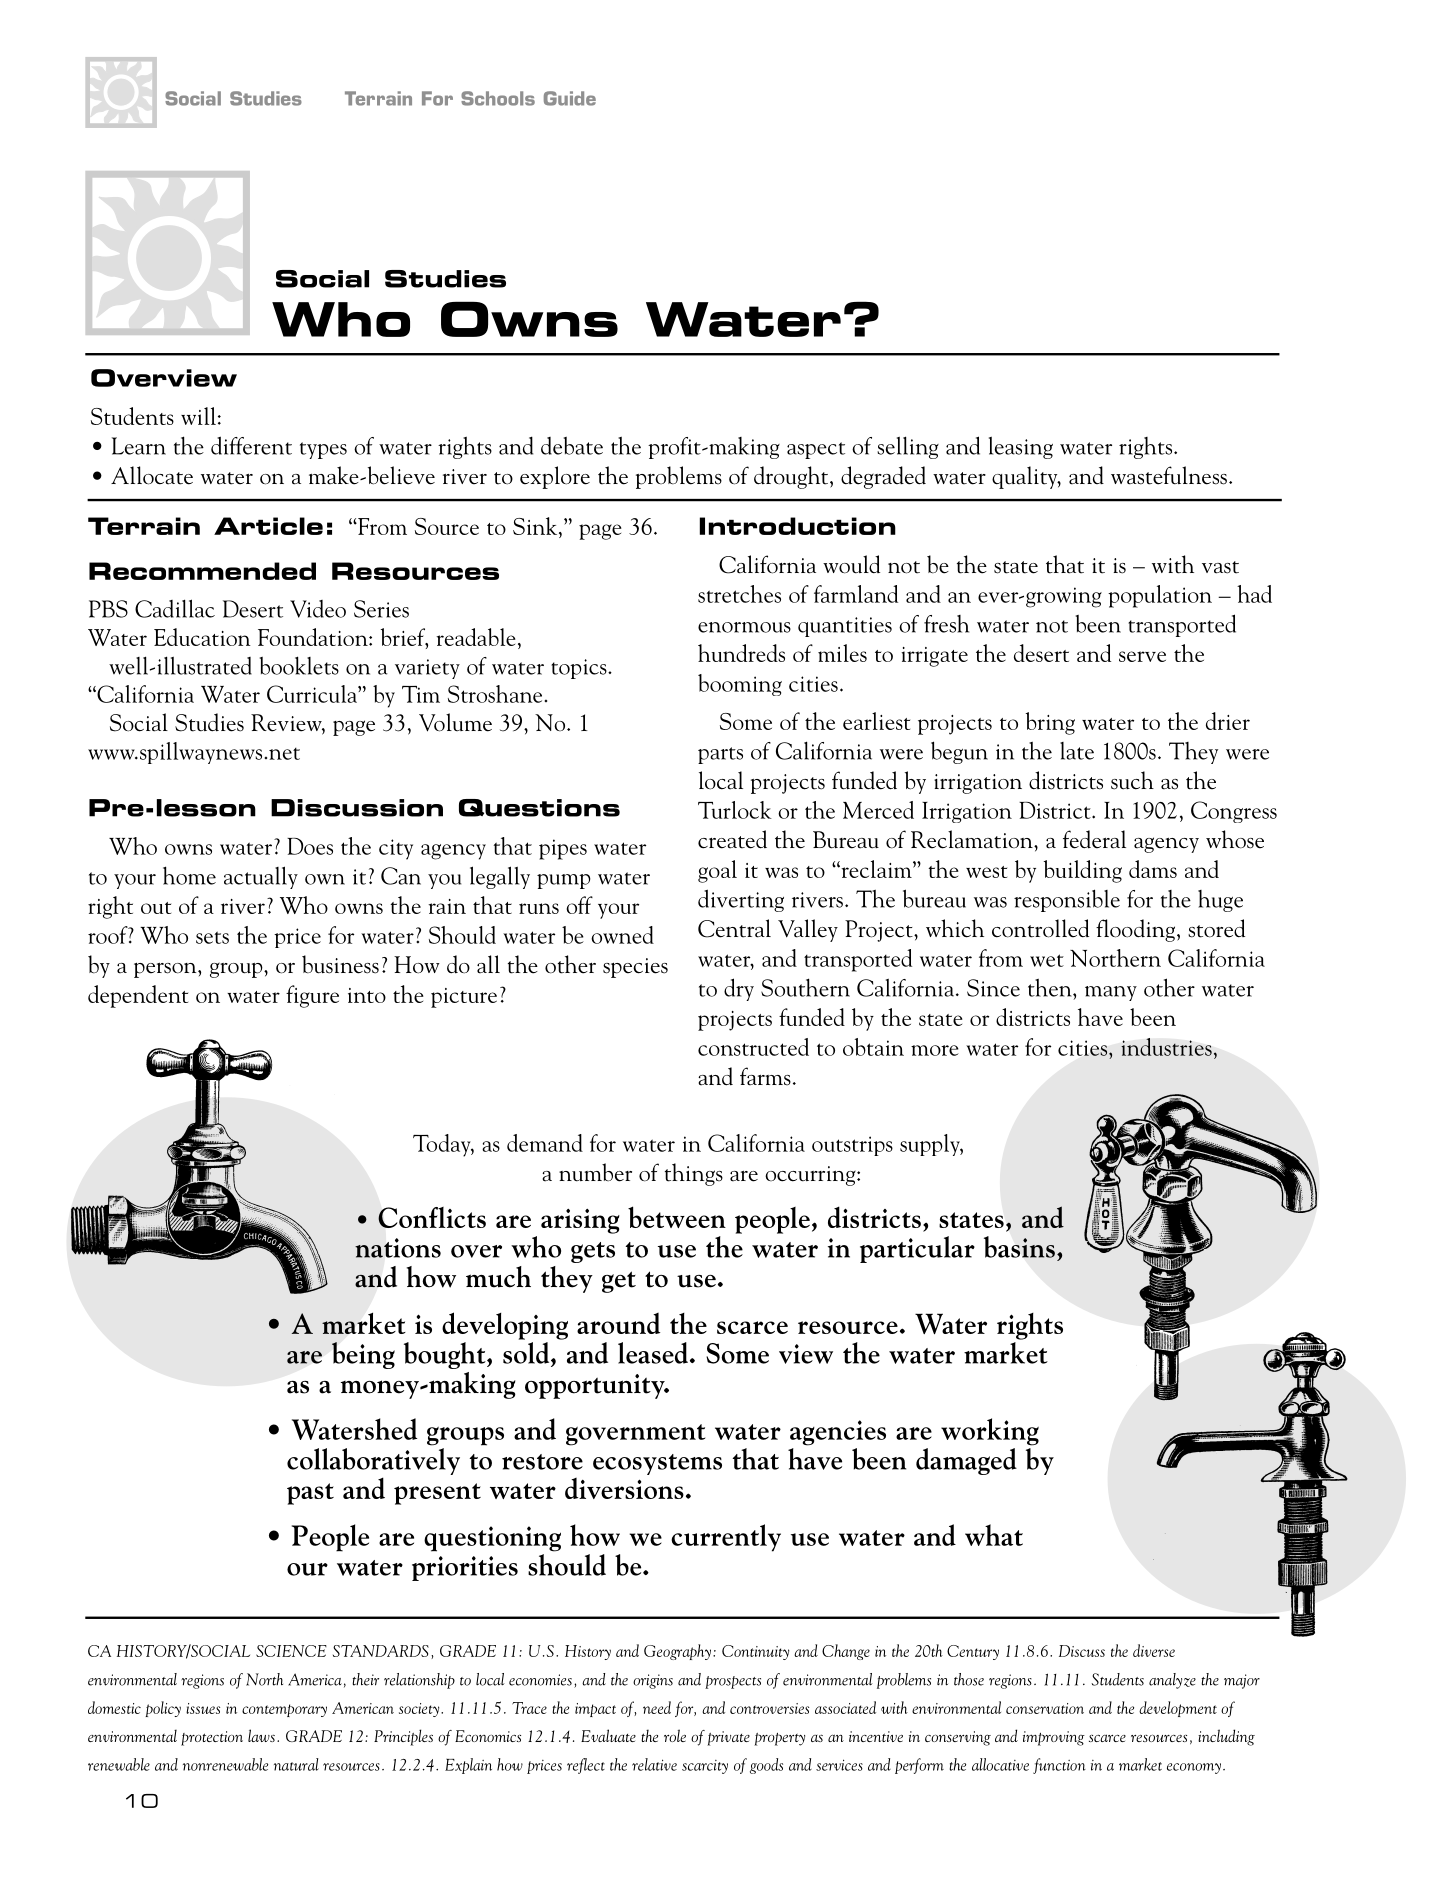 Image resolution: width=1450 pixels, height=1877 pixels. Describe the element at coordinates (498, 98) in the page. I see `Schools` at that location.
